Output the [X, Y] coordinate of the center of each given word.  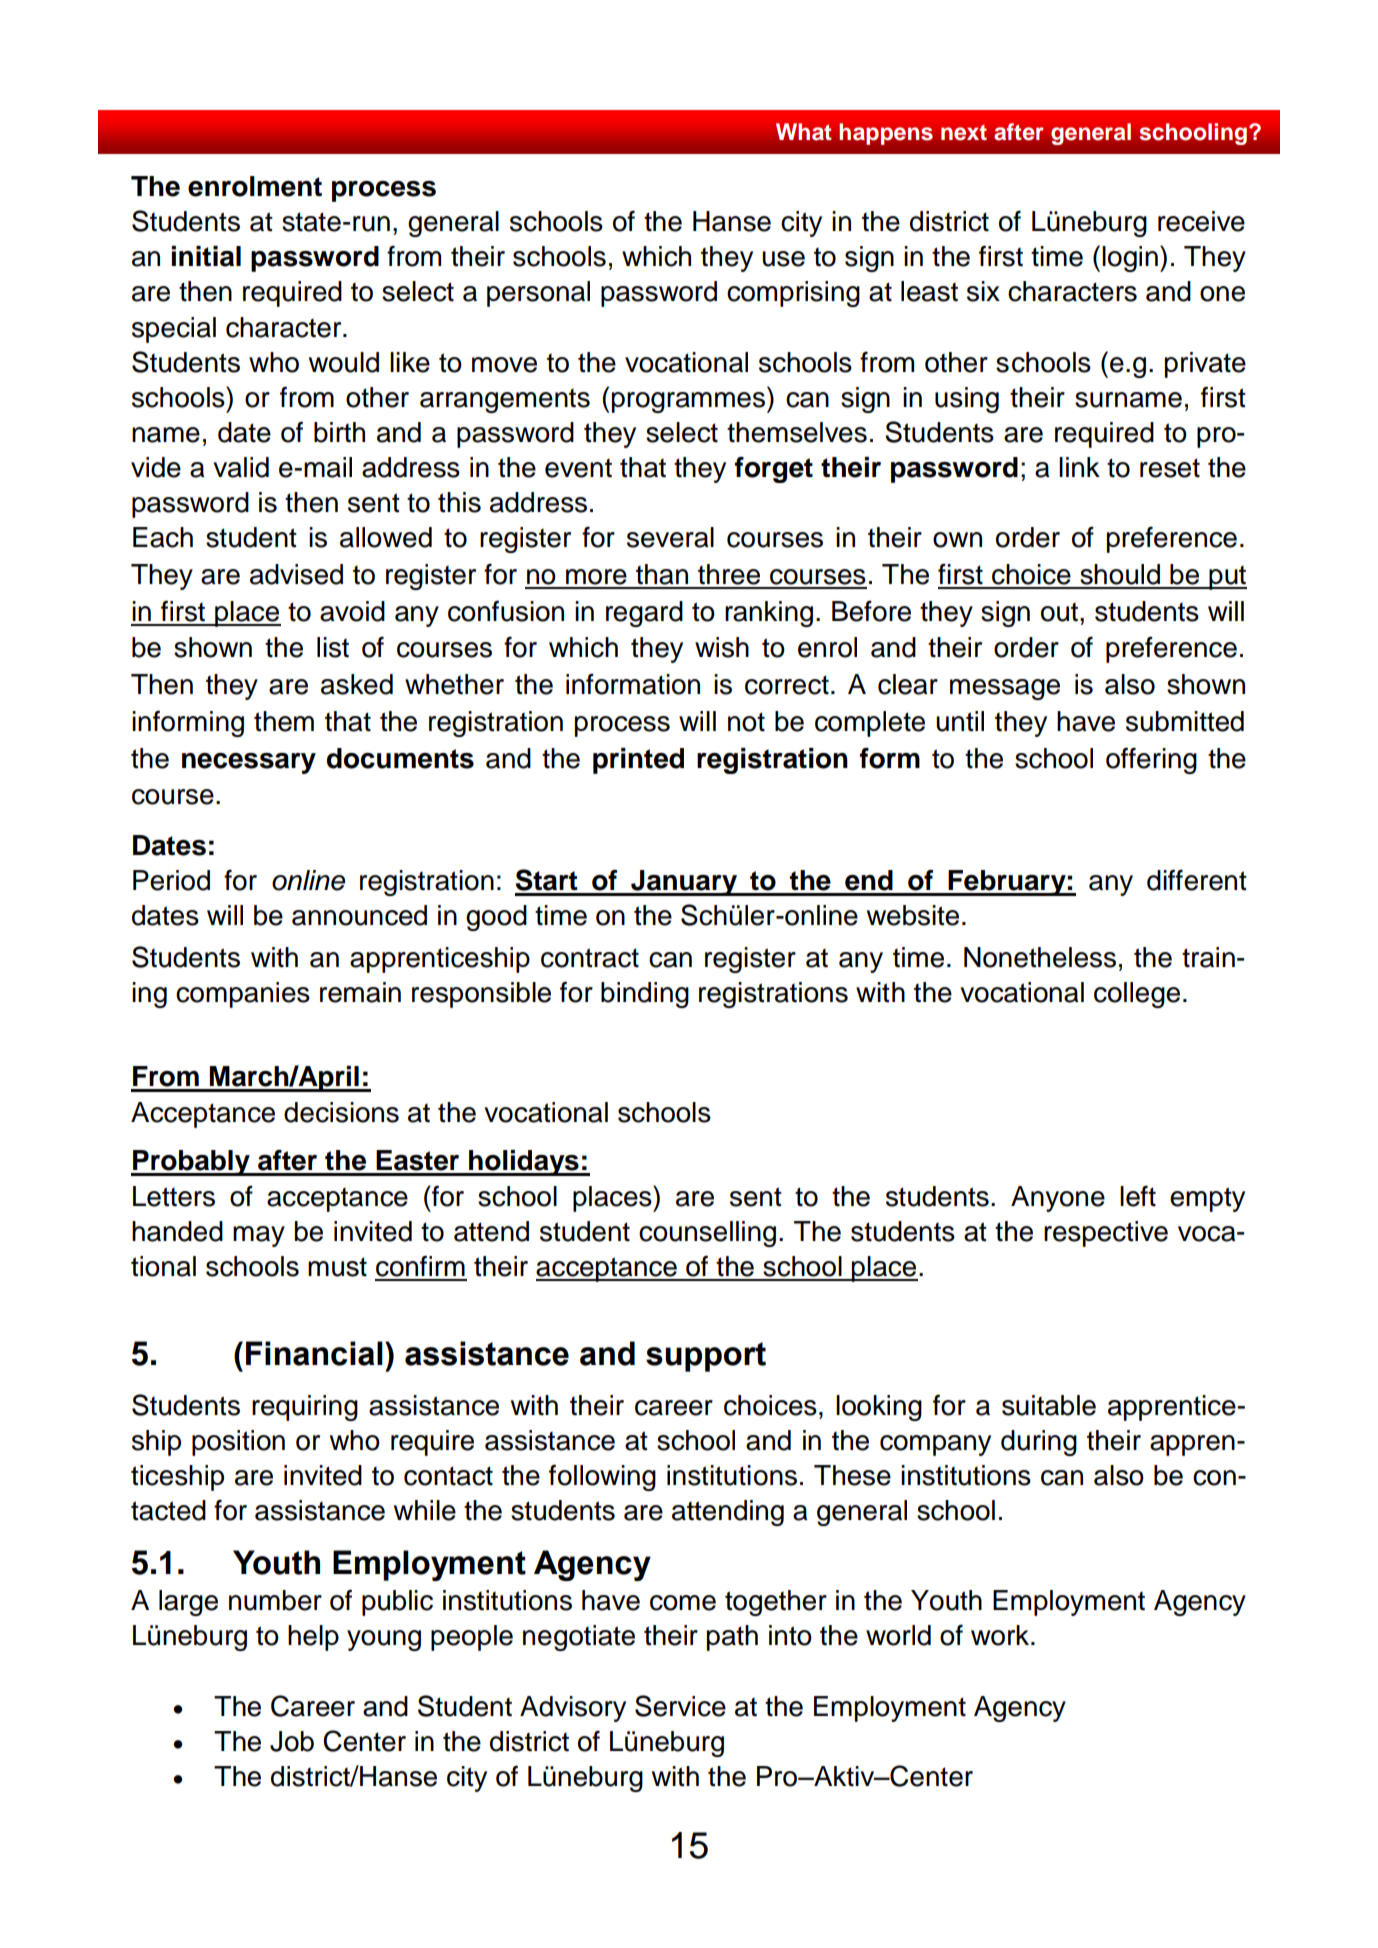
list [333, 647]
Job [292, 1741]
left [1138, 1196]
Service [680, 1706]
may [259, 1236]
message [1005, 689]
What [803, 132]
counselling [707, 1234]
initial [206, 256]
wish [722, 647]
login [1130, 259]
